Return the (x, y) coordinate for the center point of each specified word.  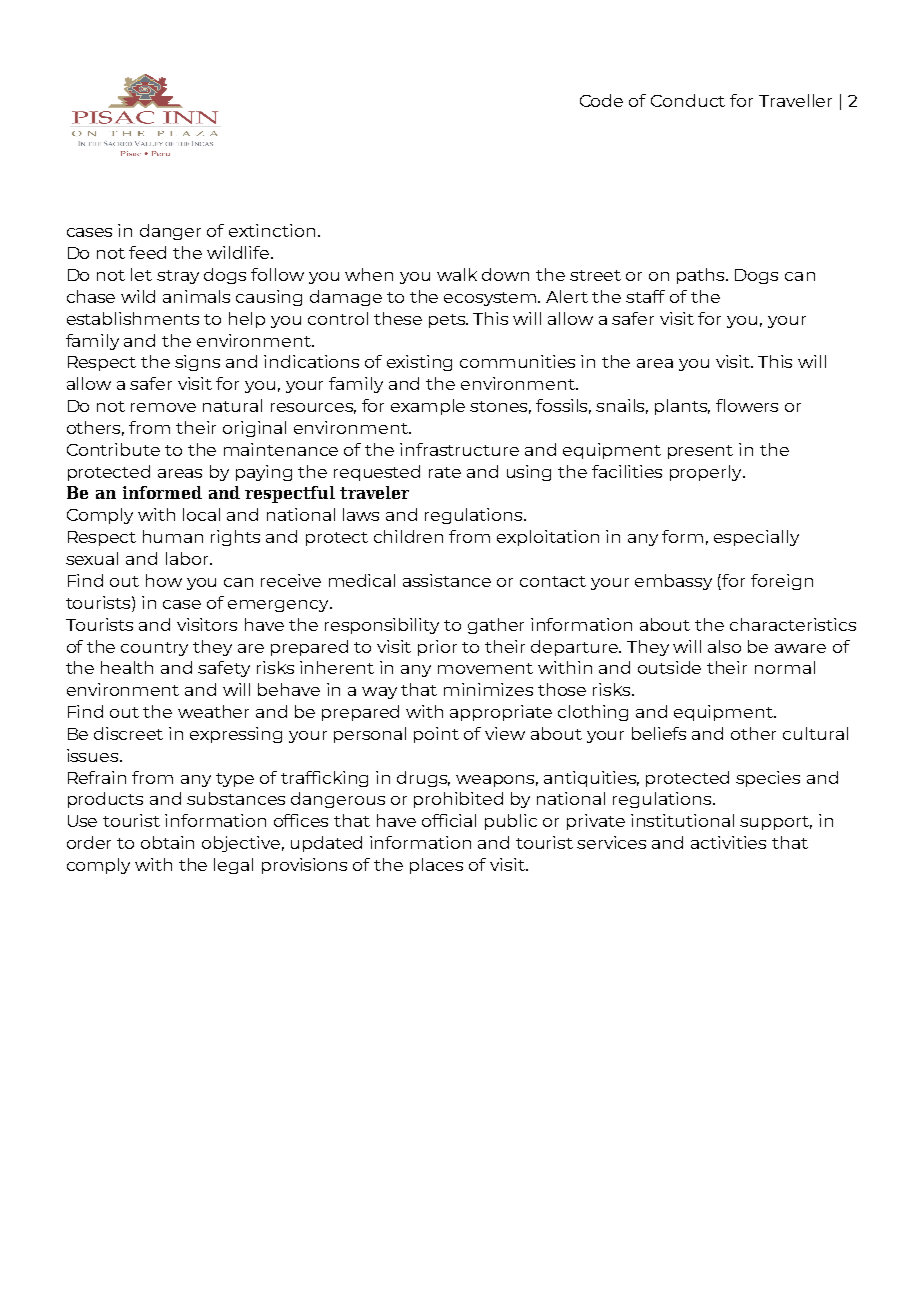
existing (419, 363)
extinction (272, 230)
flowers (747, 405)
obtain (167, 842)
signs (197, 363)
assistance (447, 580)
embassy (673, 582)
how (164, 580)
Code (601, 100)
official (449, 820)
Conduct (688, 100)
